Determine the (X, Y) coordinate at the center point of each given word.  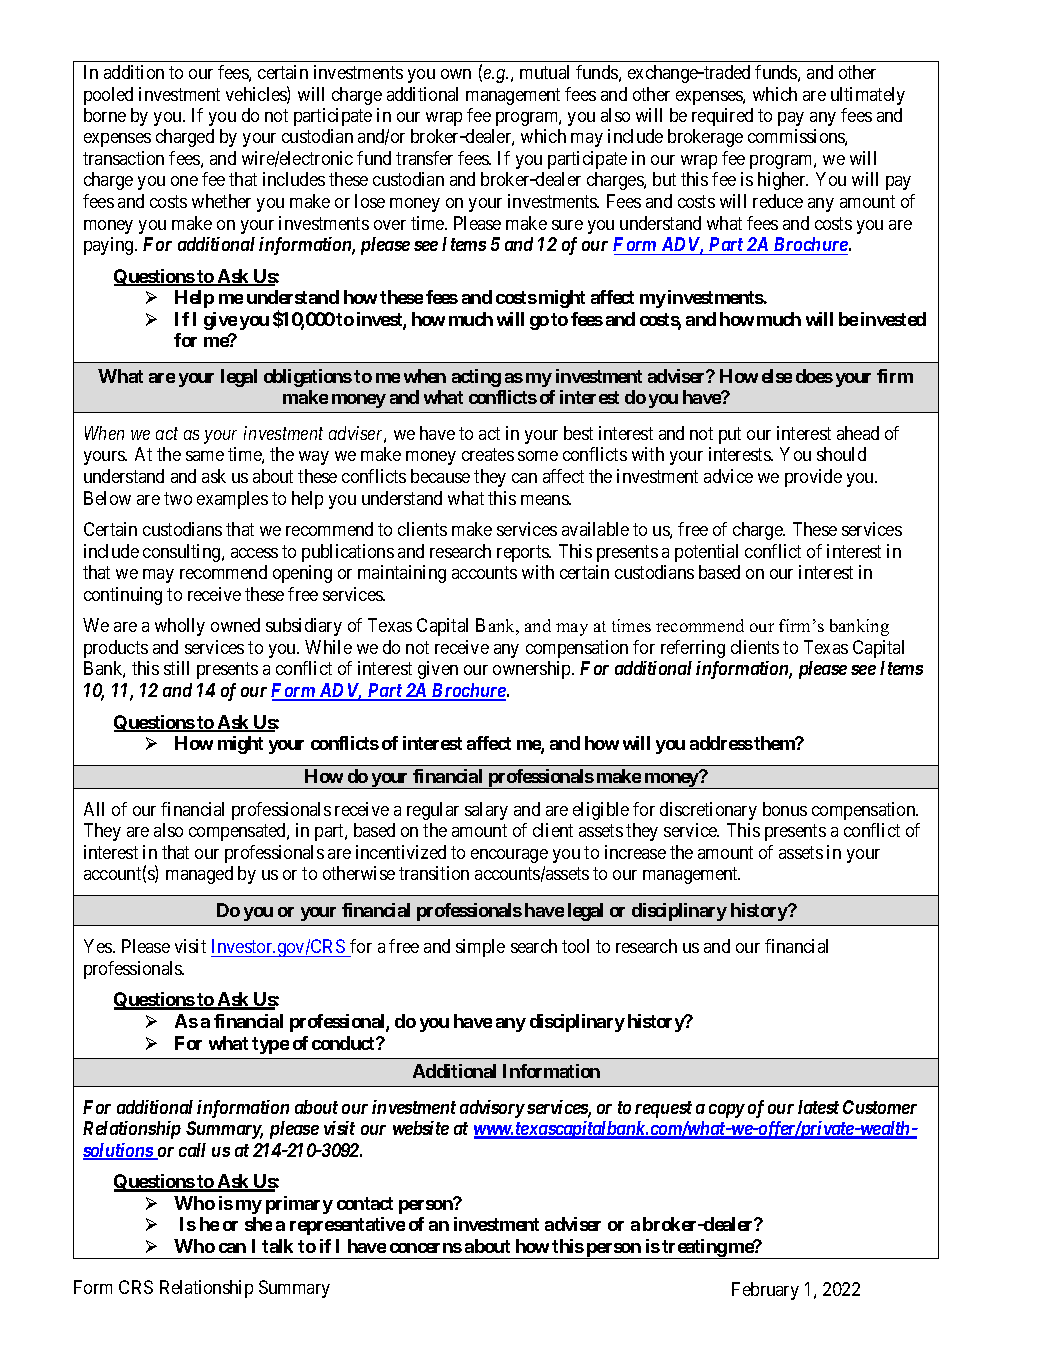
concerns (426, 1248)
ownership (533, 670)
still (176, 668)
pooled (108, 96)
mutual (544, 72)
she (258, 1224)
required (722, 117)
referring (693, 649)
